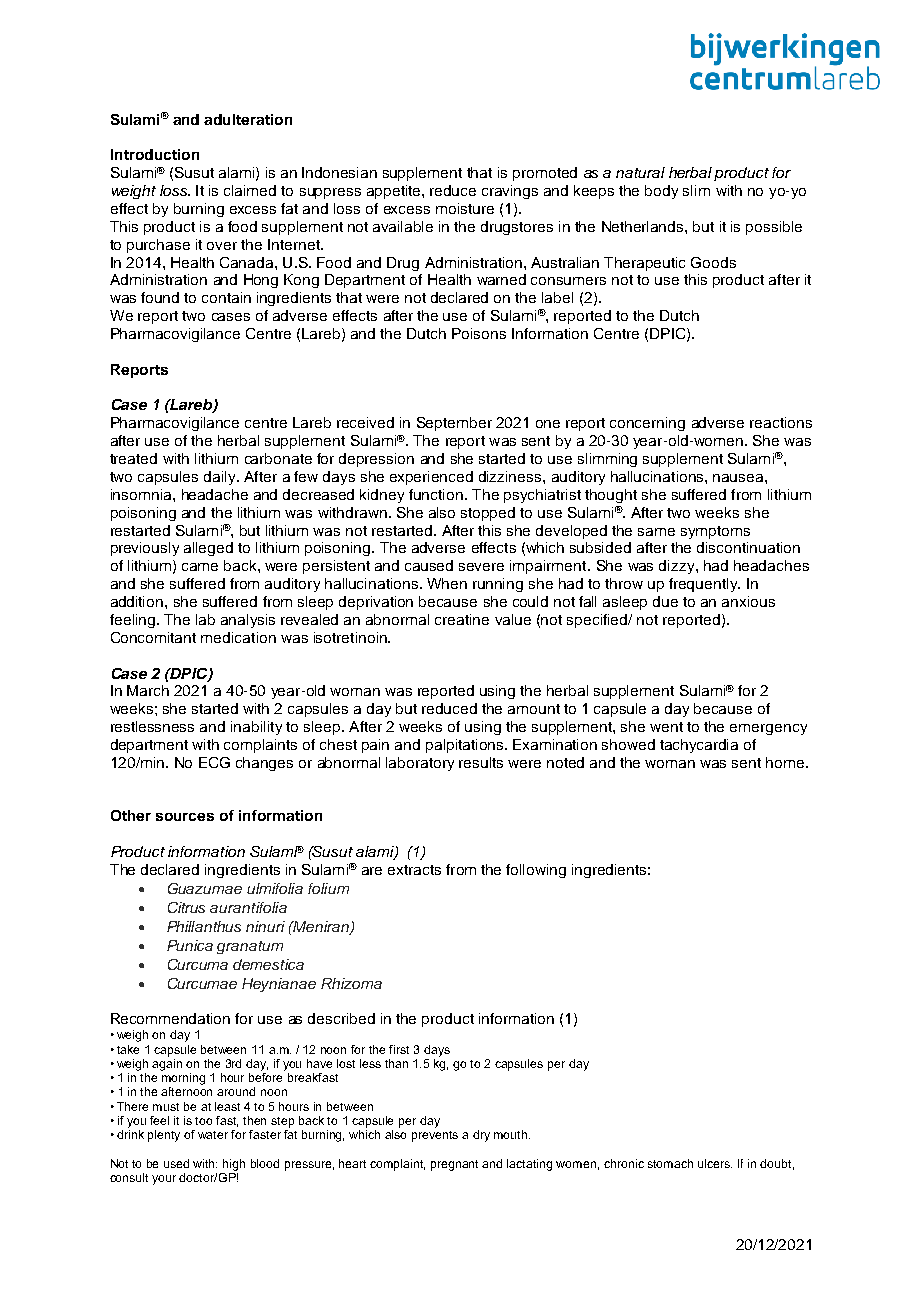 This document has height=1308, width=924. What do you see at coordinates (647, 424) in the document?
I see `concerning` at bounding box center [647, 424].
